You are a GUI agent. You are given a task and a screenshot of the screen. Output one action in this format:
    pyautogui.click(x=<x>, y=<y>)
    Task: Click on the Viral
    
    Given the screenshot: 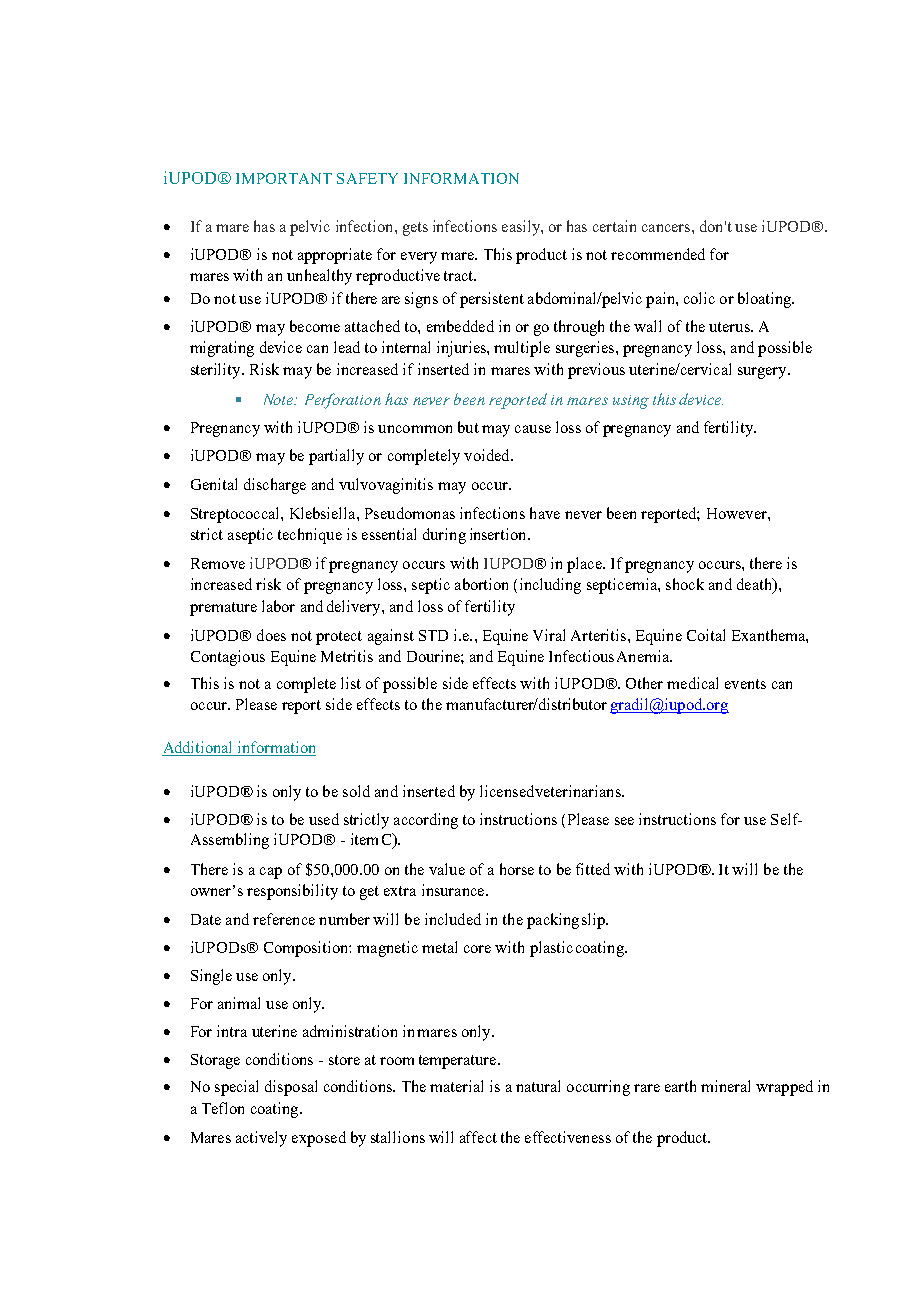 What is the action you would take?
    pyautogui.click(x=549, y=635)
